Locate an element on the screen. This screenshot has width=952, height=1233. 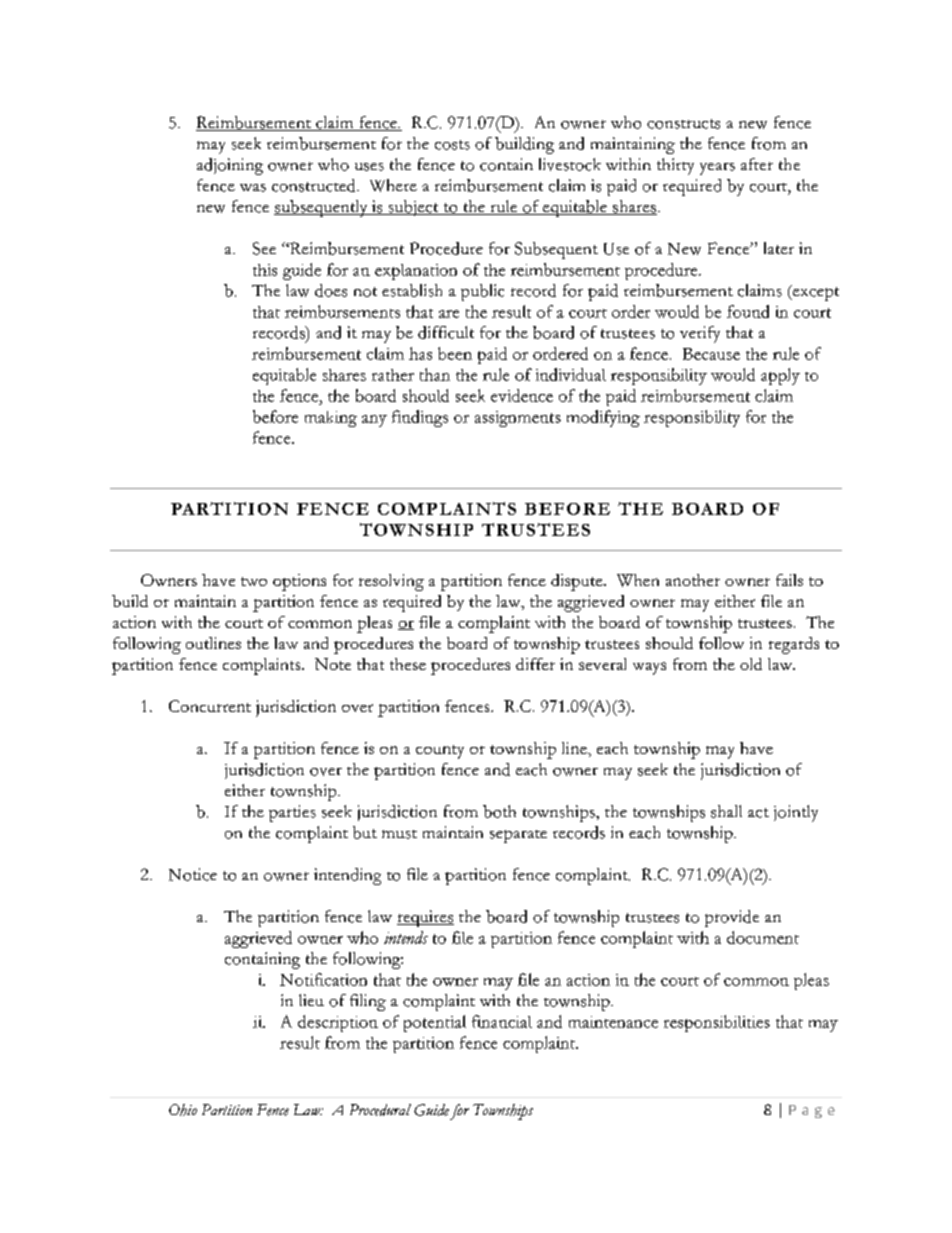
provide is located at coordinates (732, 918).
